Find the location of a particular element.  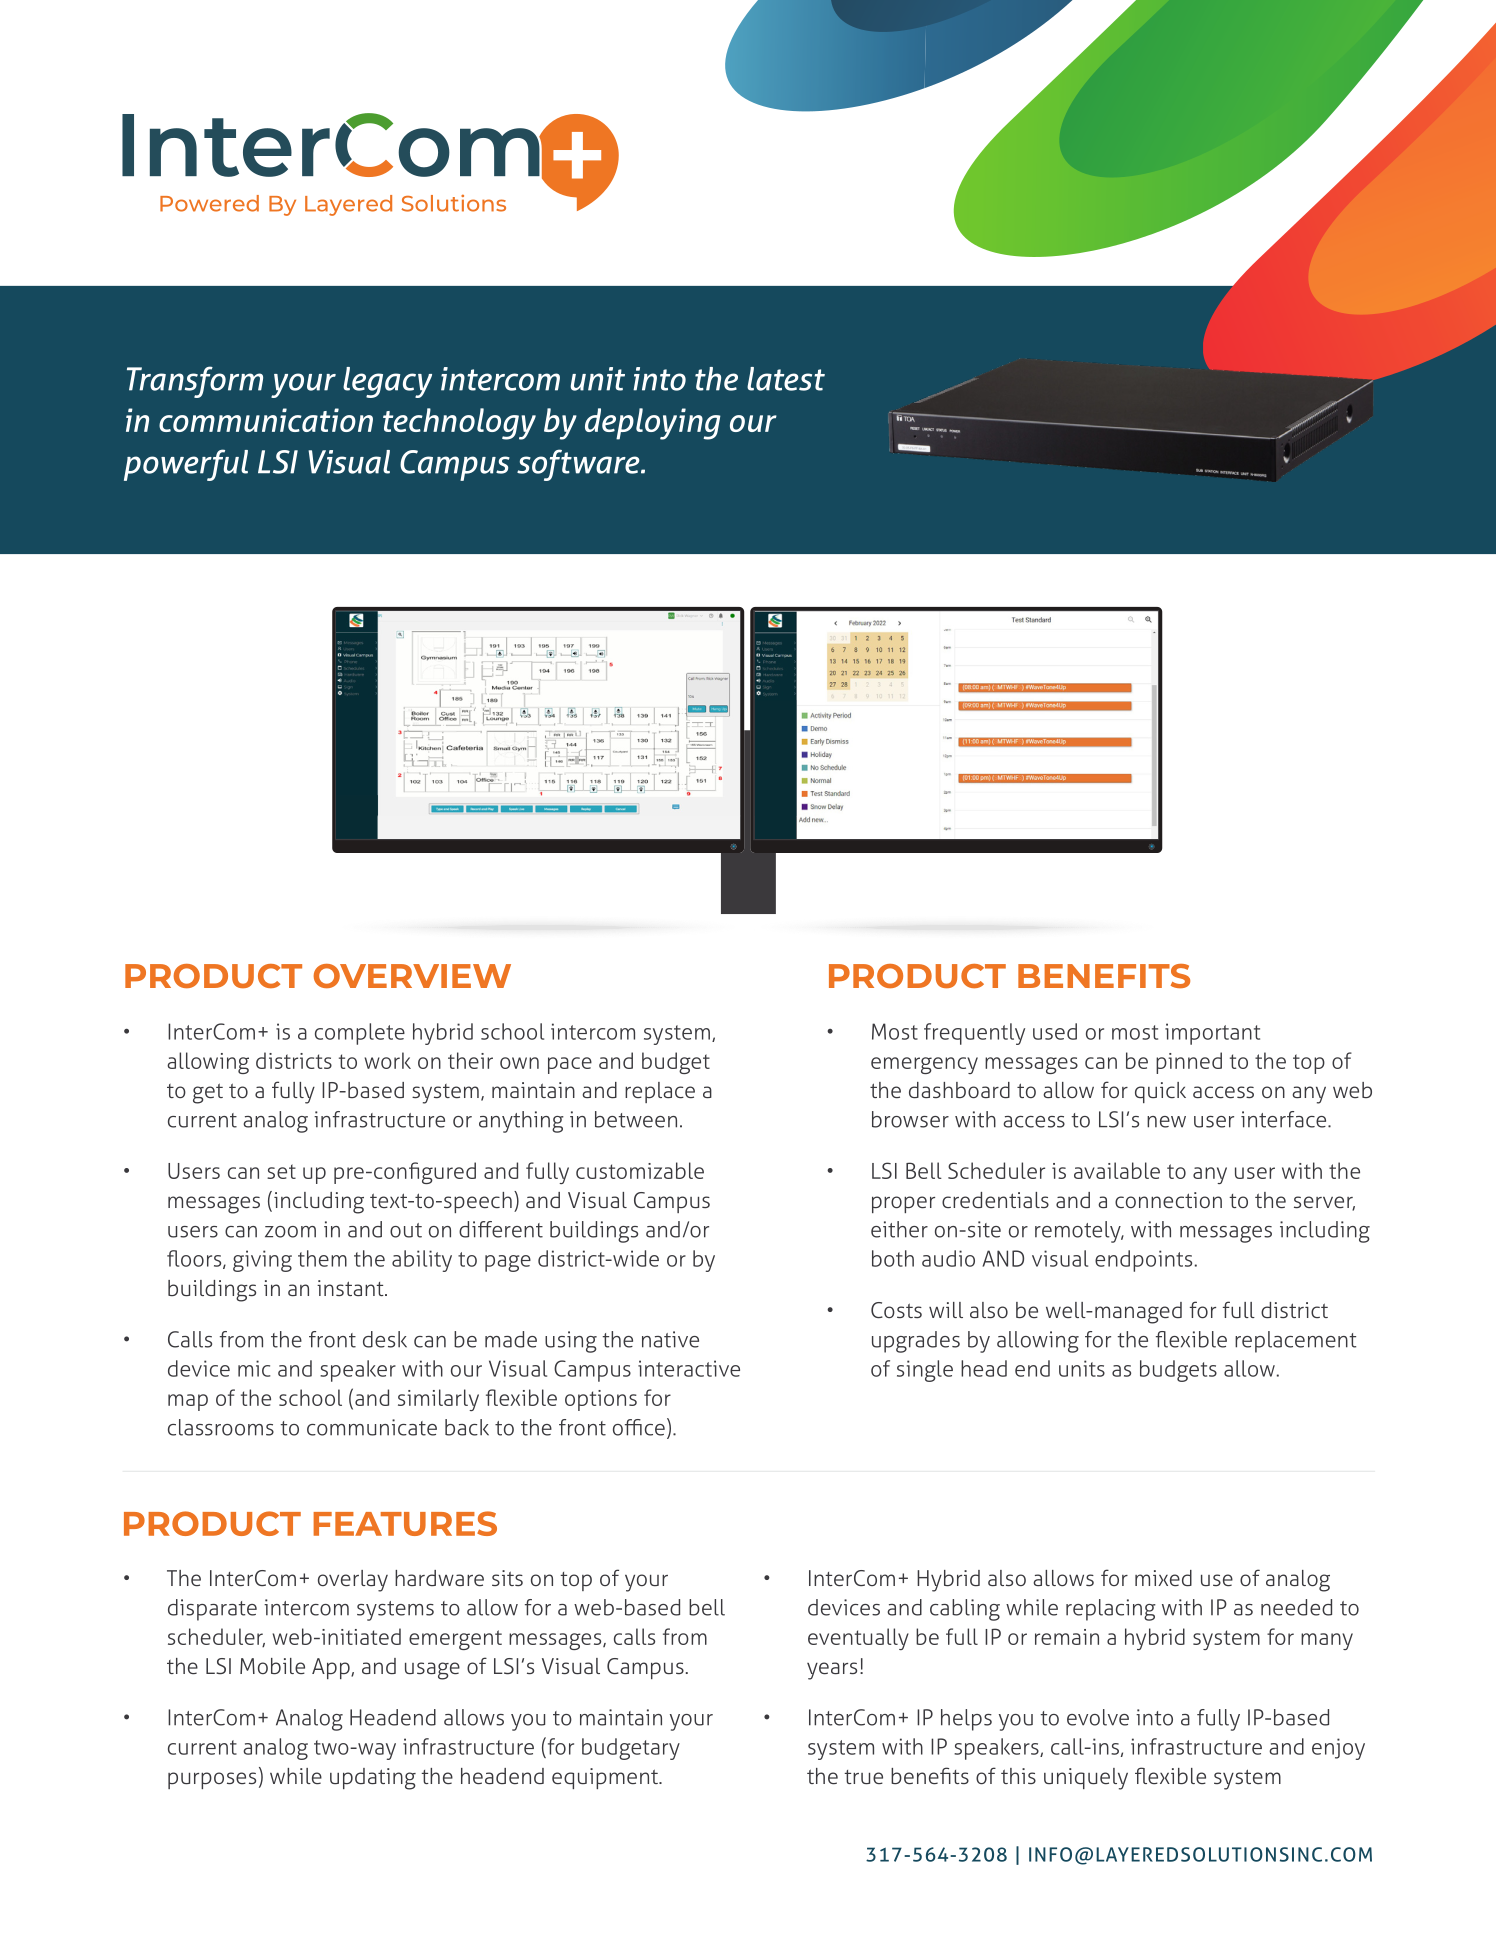

communication is located at coordinates (266, 420).
